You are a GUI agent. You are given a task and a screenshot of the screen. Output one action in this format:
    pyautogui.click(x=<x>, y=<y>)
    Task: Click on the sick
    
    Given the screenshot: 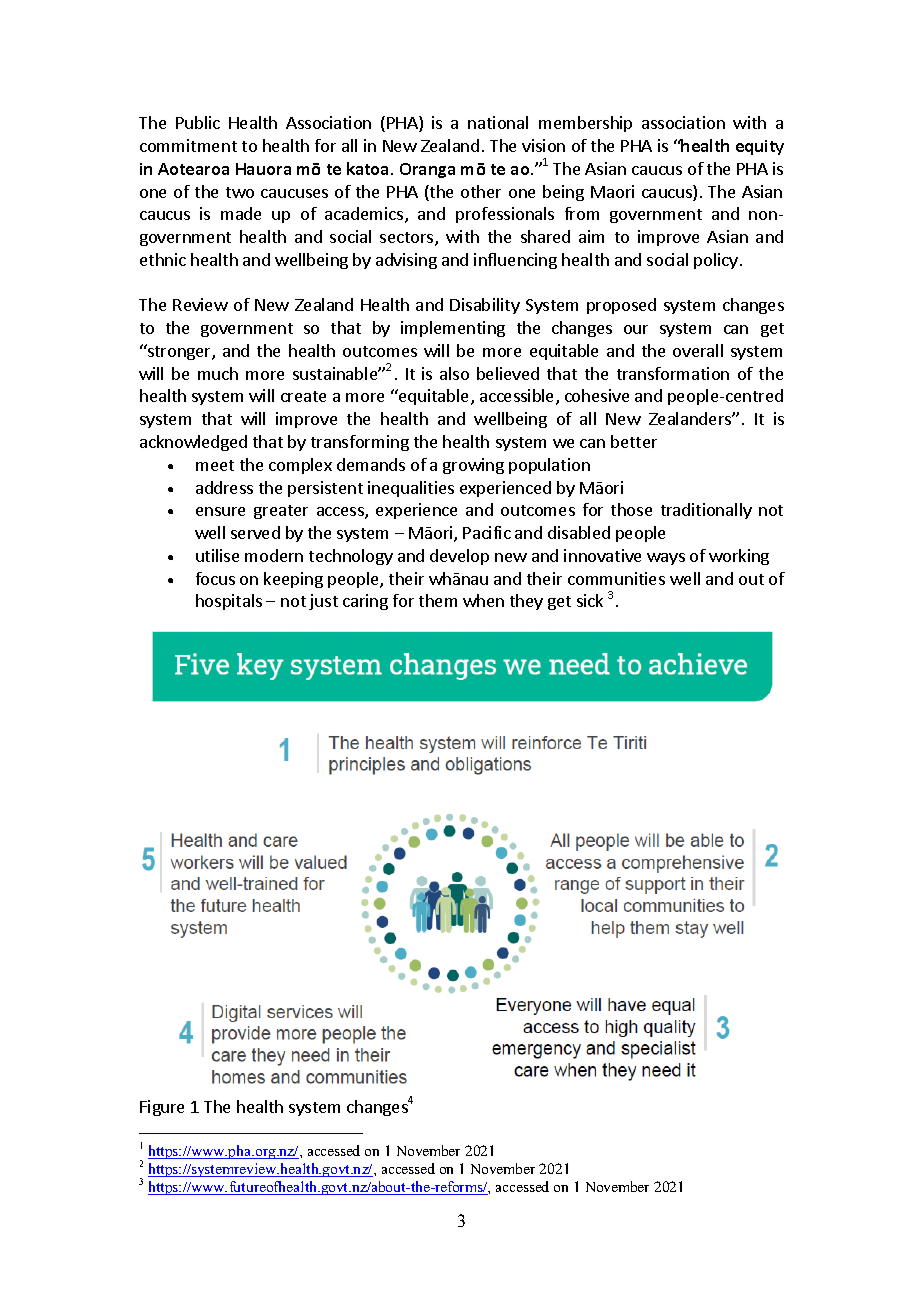 What is the action you would take?
    pyautogui.click(x=590, y=600)
